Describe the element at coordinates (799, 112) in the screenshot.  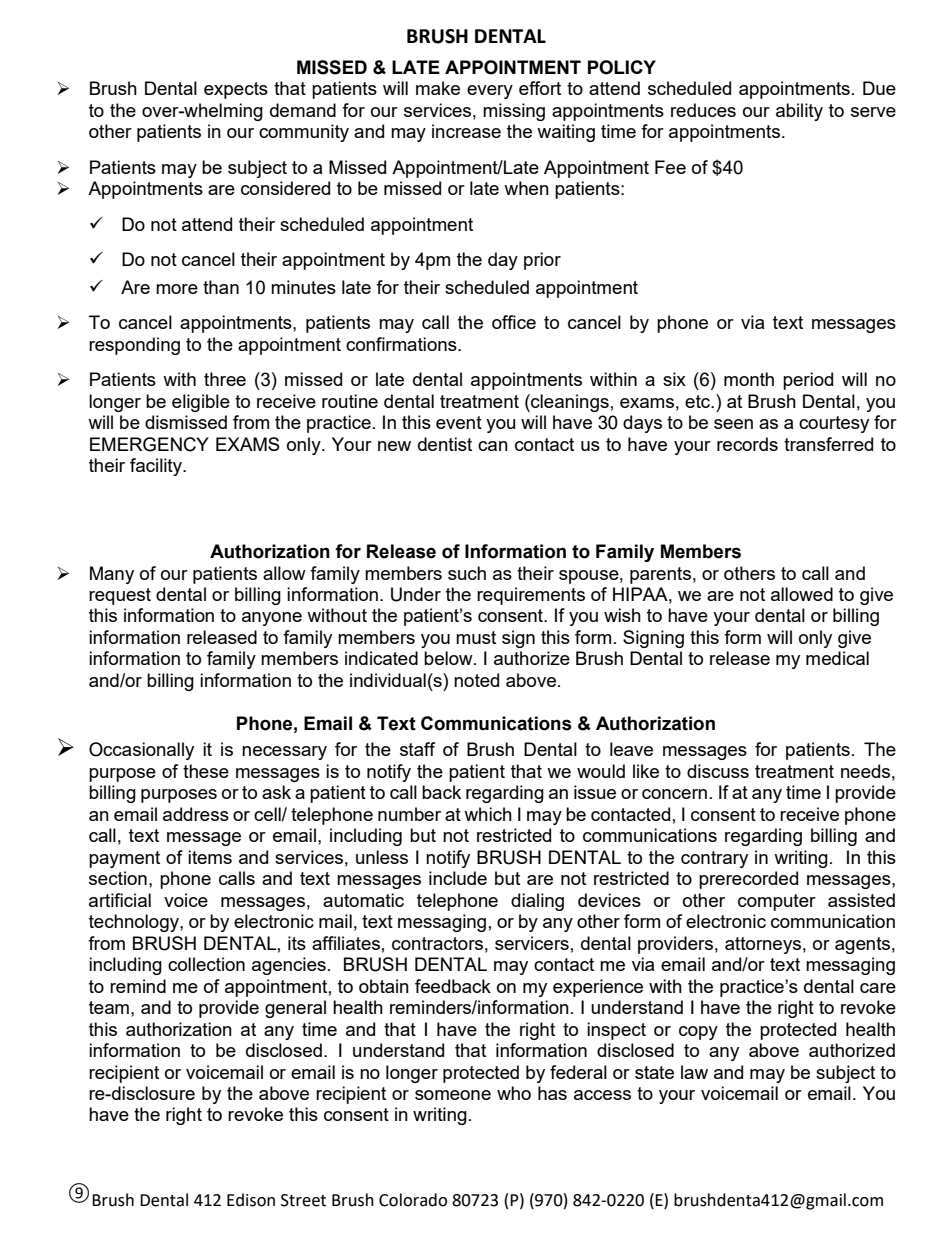
I see `ability` at that location.
